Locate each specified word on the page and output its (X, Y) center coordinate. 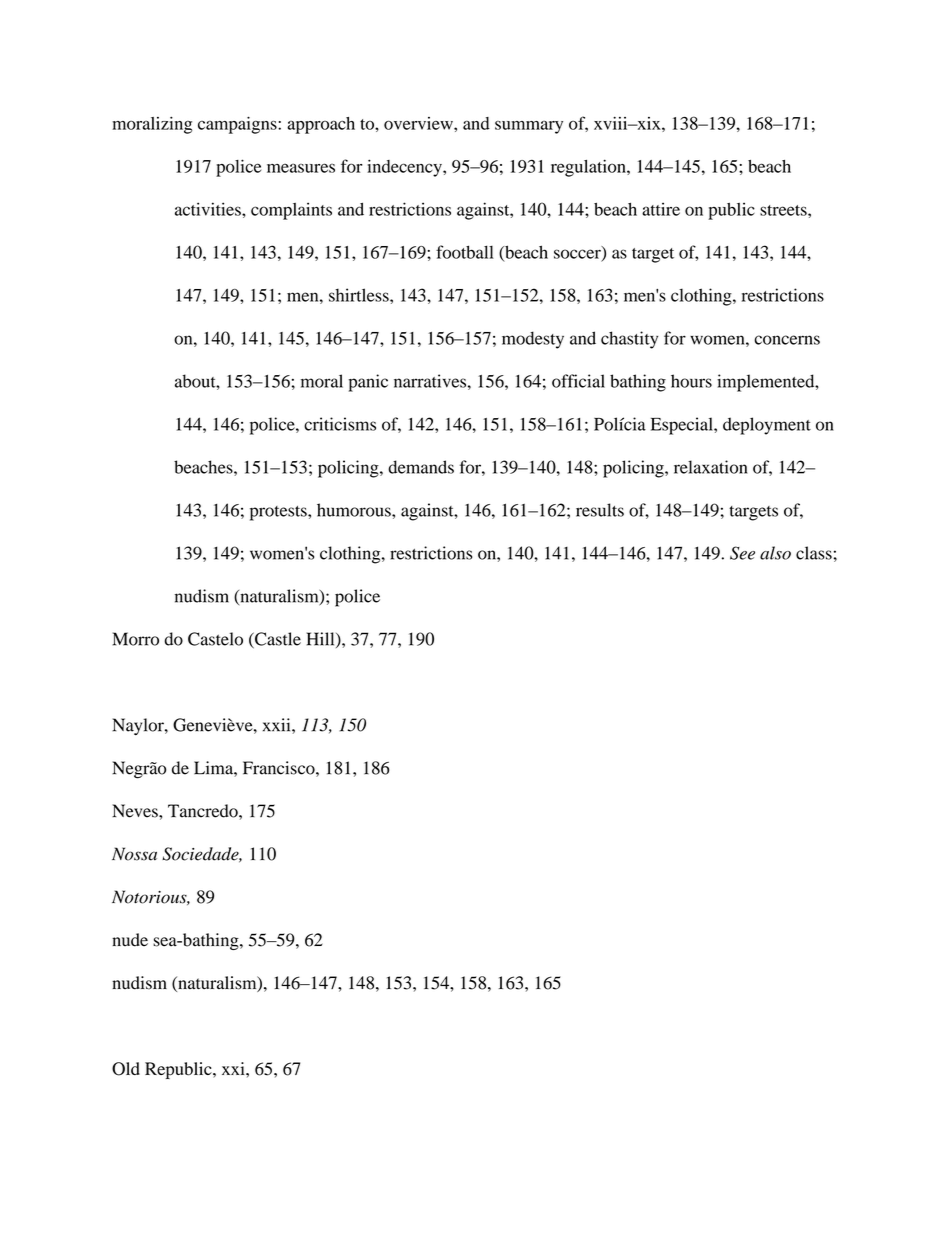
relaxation (711, 467)
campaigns (238, 125)
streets (784, 210)
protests (279, 513)
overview (419, 123)
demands (421, 467)
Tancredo (204, 811)
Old (126, 1069)
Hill (322, 640)
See (742, 553)
